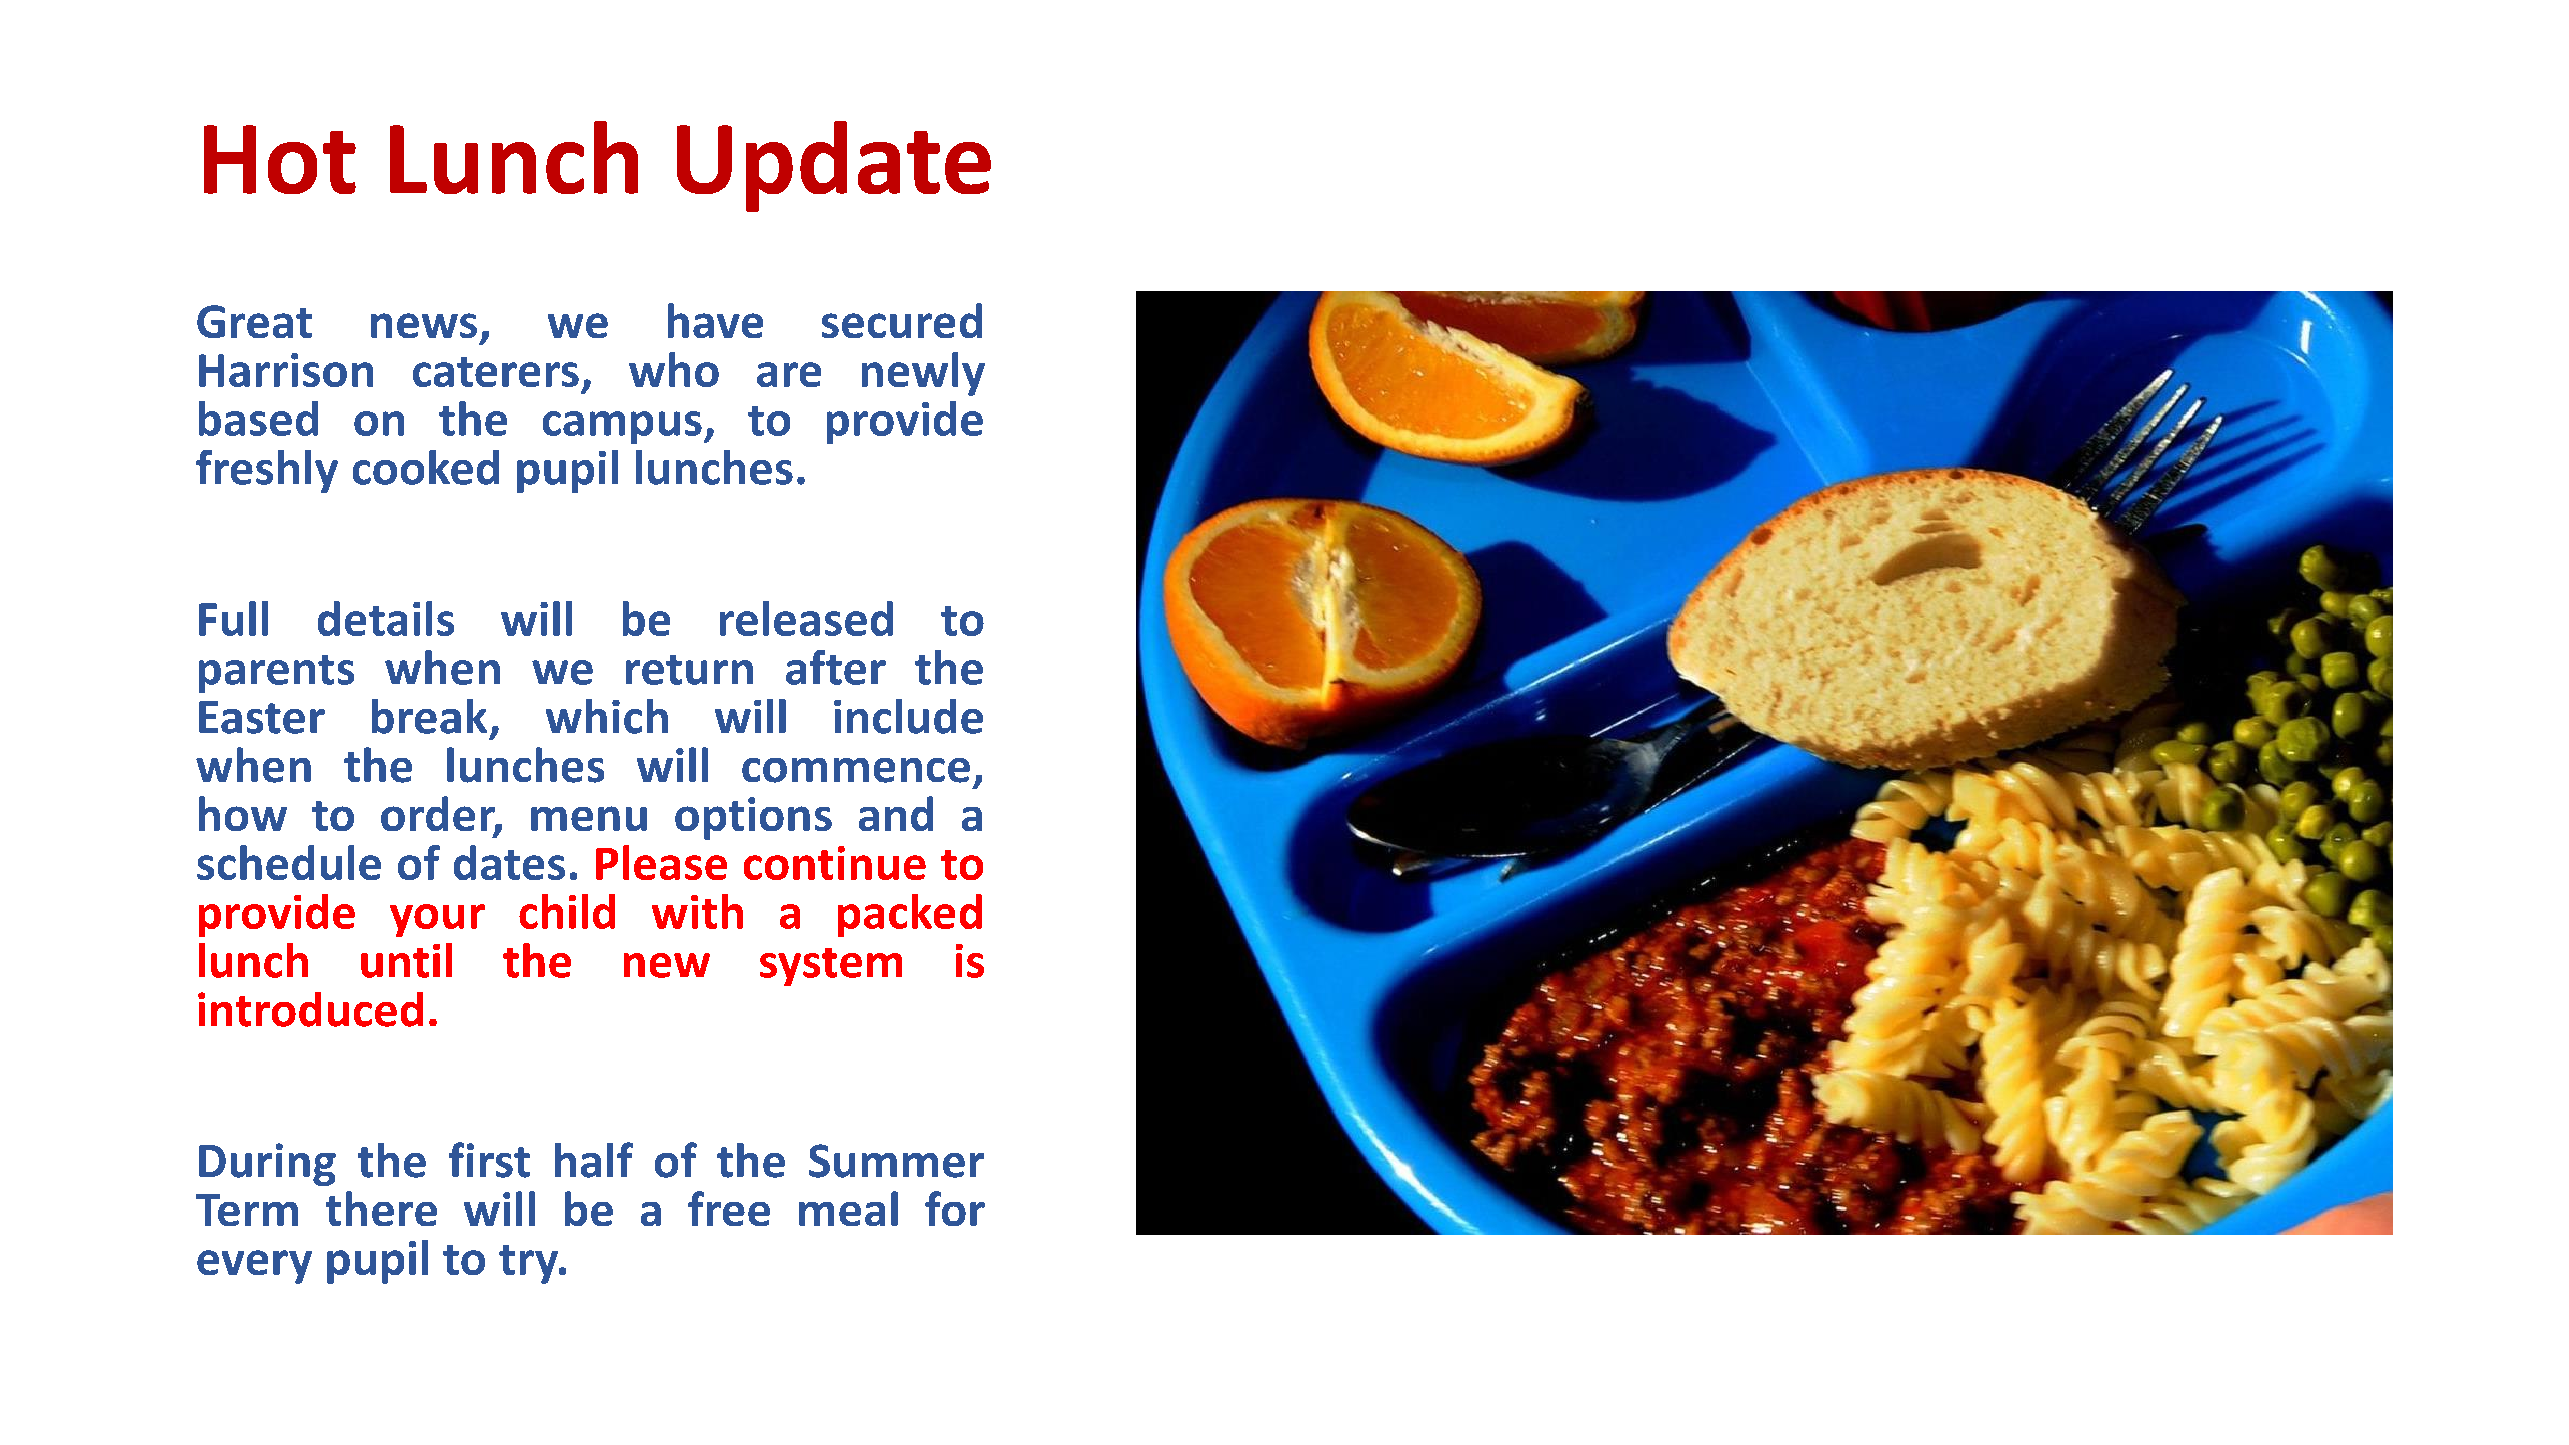  What do you see at coordinates (848, 1208) in the document?
I see `meal` at bounding box center [848, 1208].
